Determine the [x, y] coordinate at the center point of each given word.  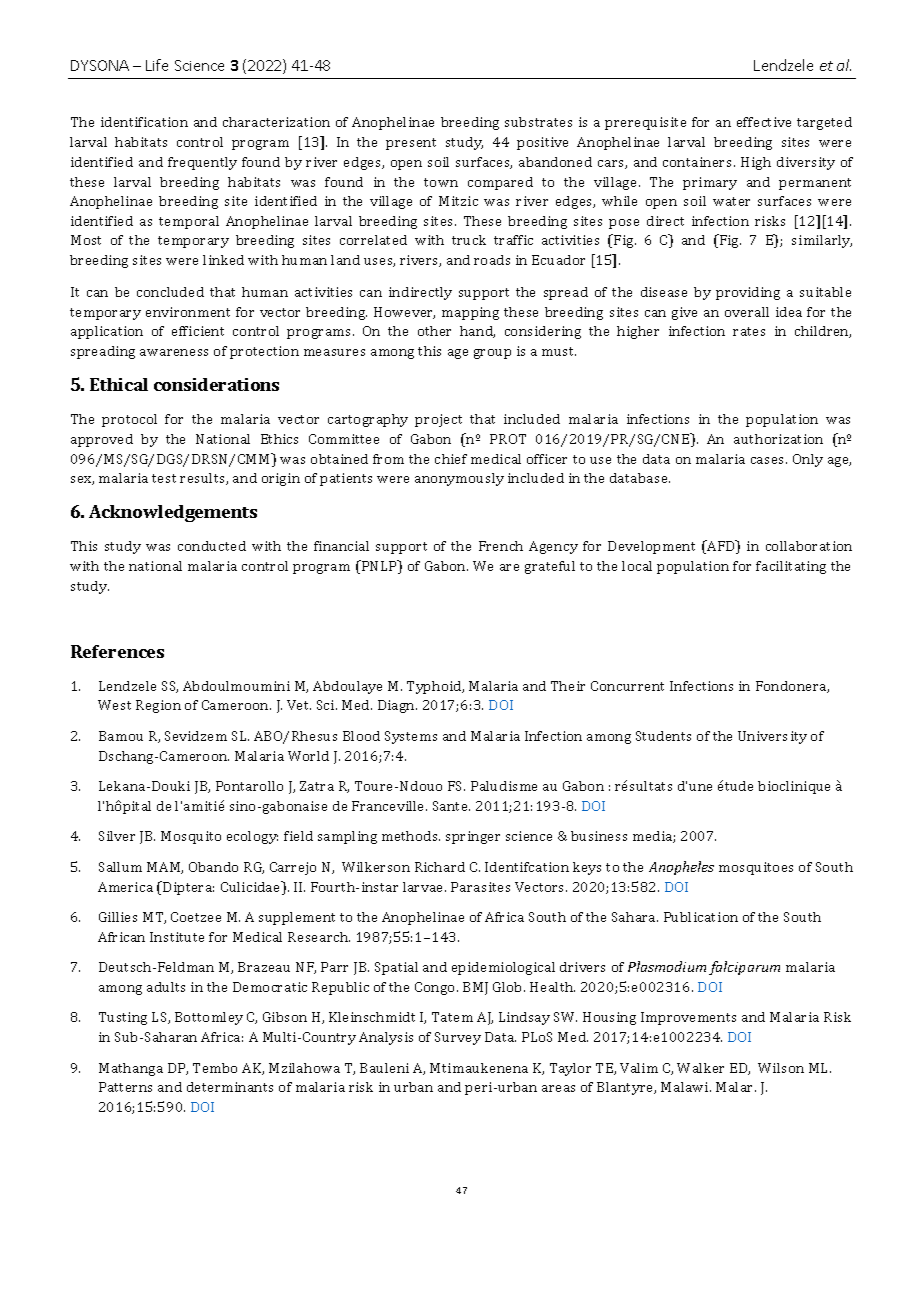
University [772, 737]
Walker [700, 1068]
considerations [216, 384]
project [438, 420]
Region [158, 706]
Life [157, 65]
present [411, 144]
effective [764, 122]
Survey [458, 1038]
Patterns [125, 1087]
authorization [778, 439]
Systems [411, 737]
